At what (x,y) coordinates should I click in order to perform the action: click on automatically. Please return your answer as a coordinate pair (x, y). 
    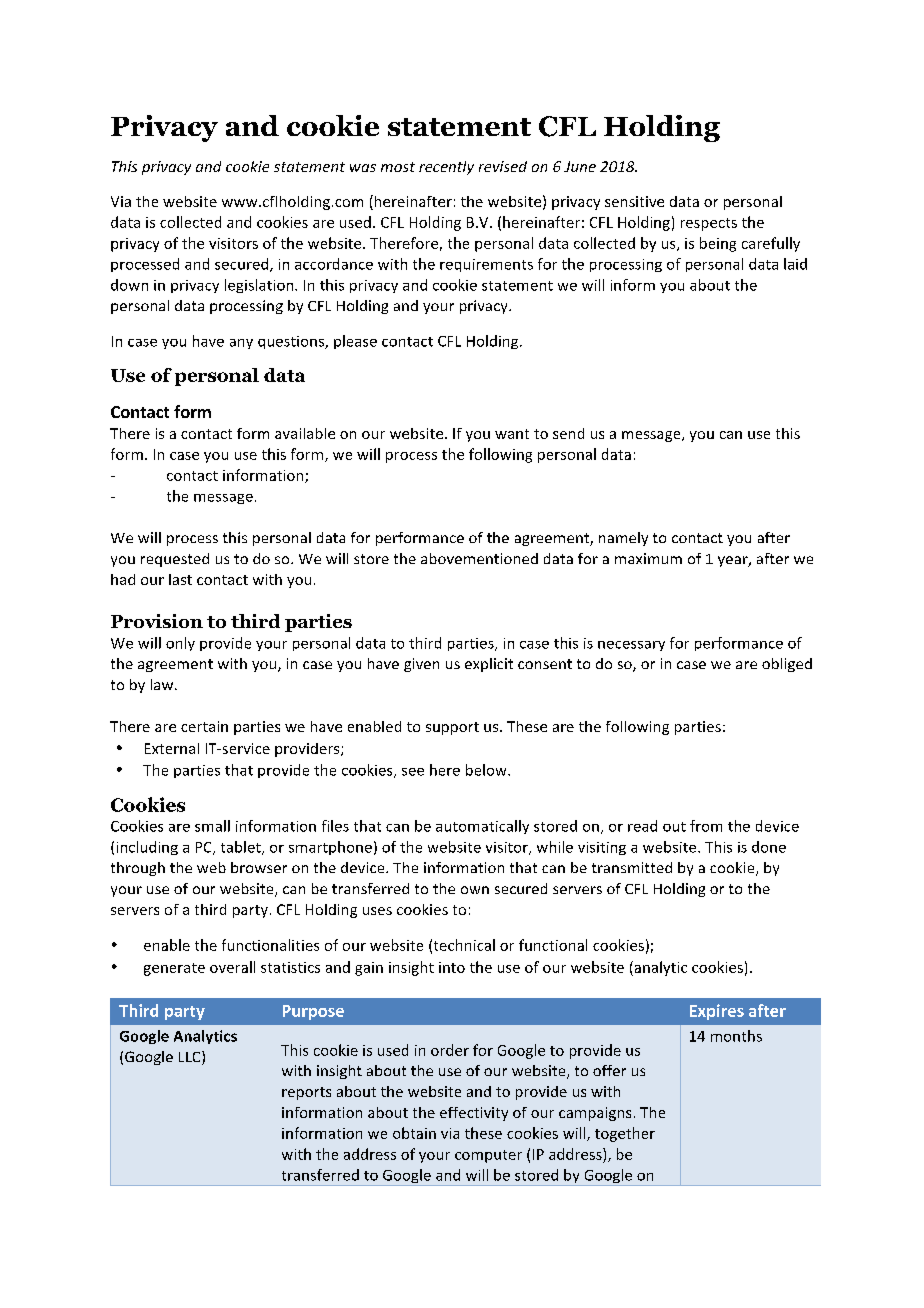
    Looking at the image, I should click on (482, 827).
